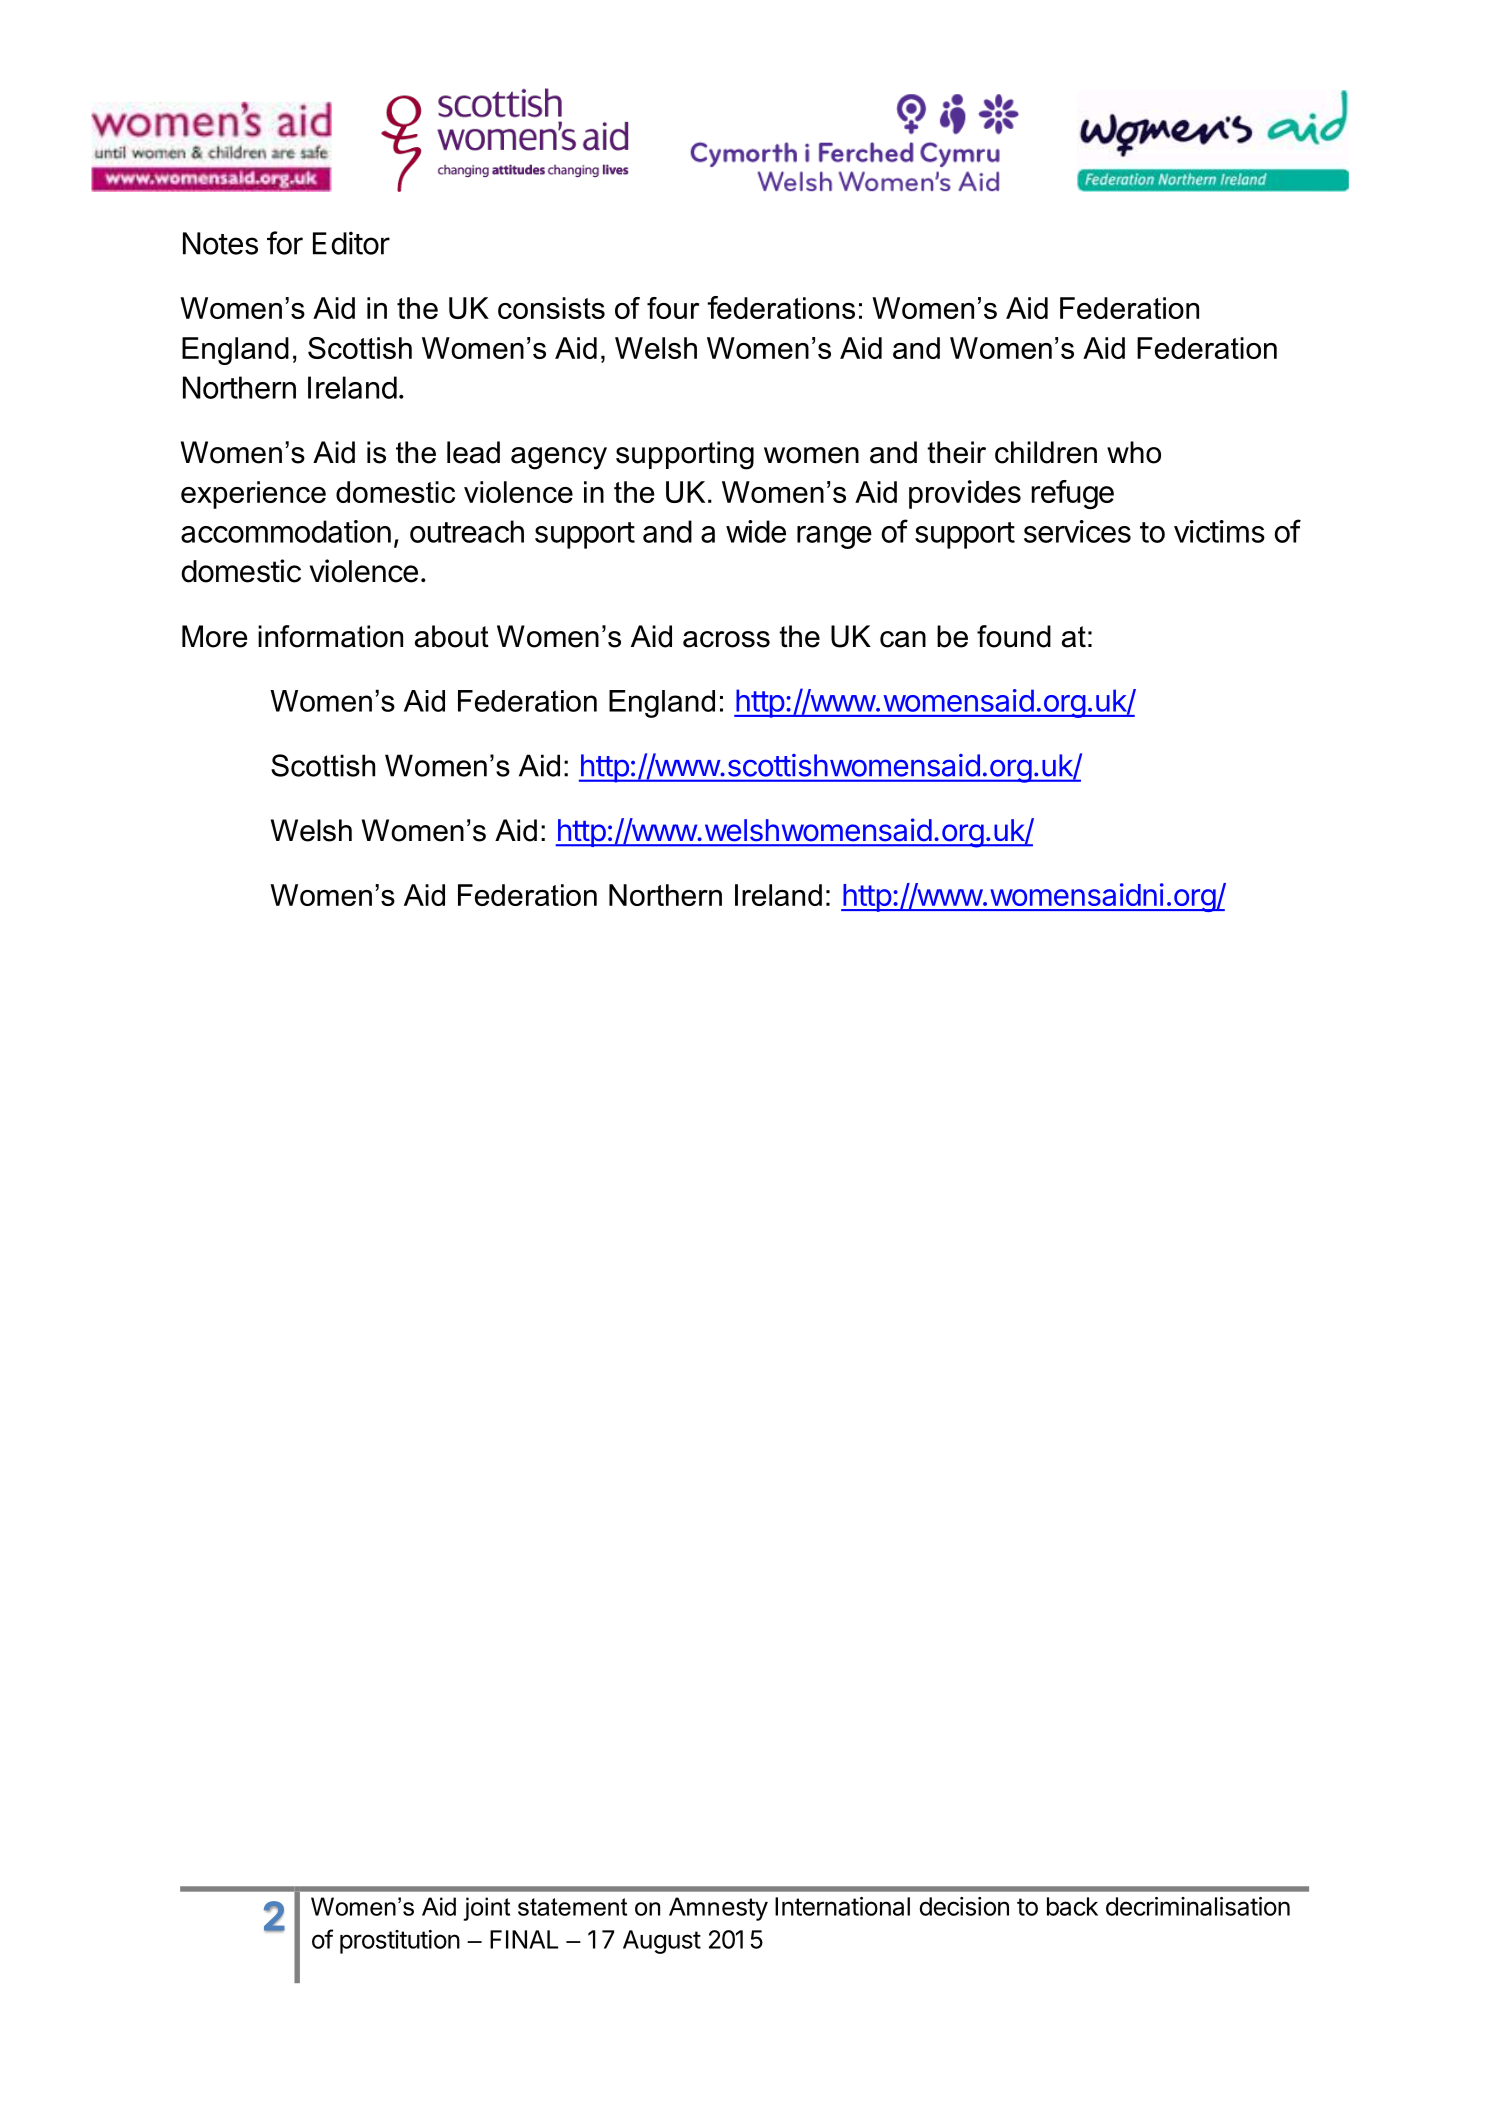 The image size is (1489, 2106). I want to click on who, so click(1134, 452).
